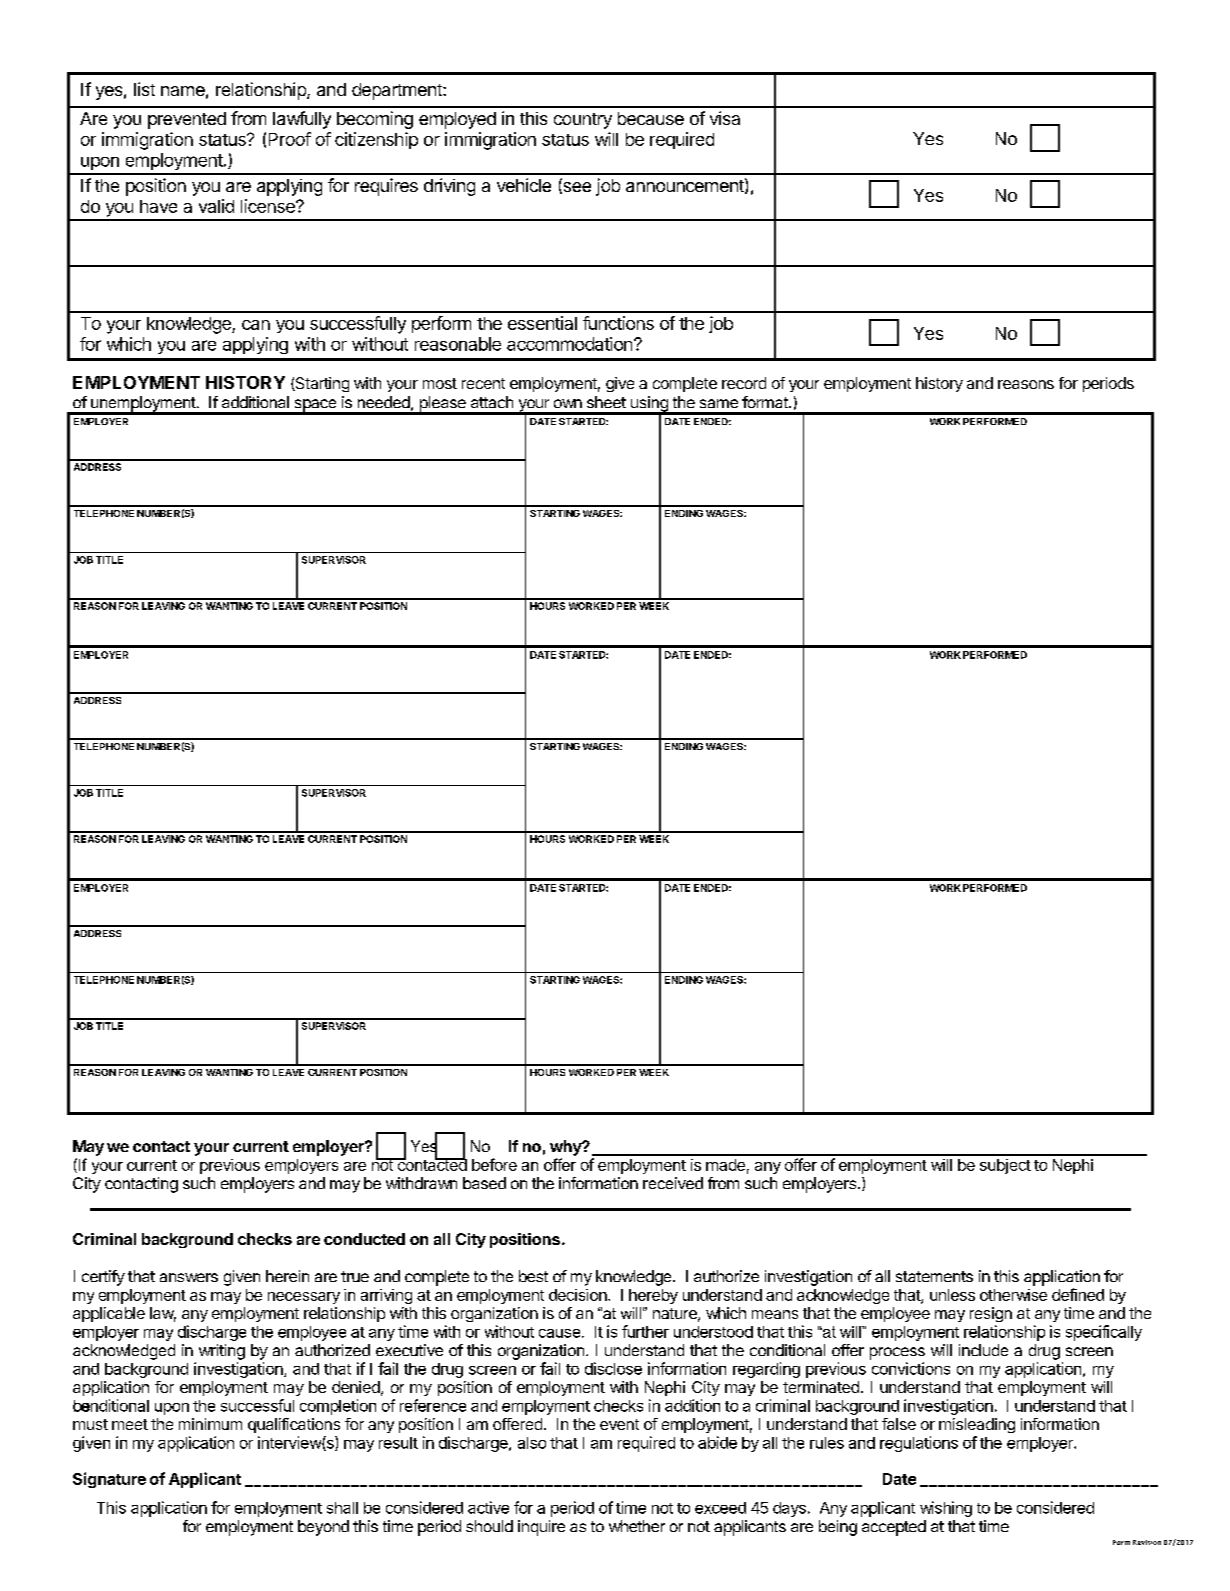 The width and height of the image is (1230, 1591). I want to click on before, so click(494, 1164).
